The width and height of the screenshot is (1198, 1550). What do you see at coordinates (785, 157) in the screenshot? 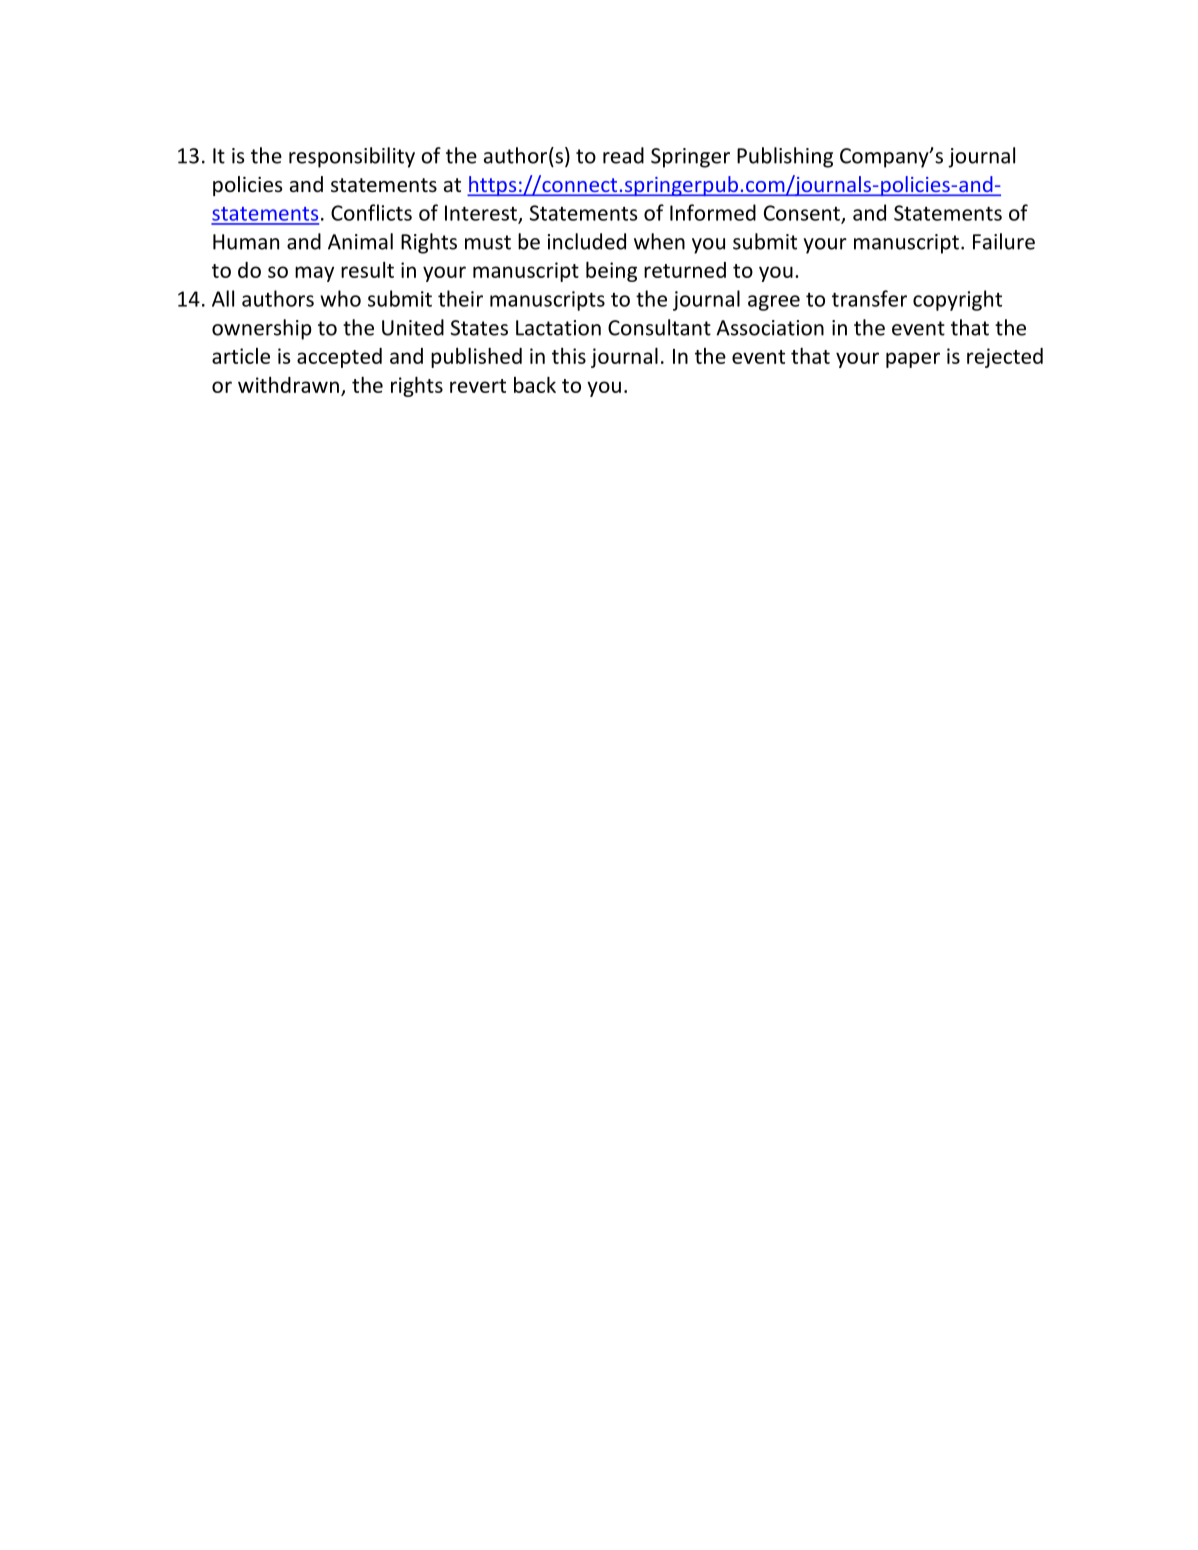
I see `Publishing` at bounding box center [785, 157].
